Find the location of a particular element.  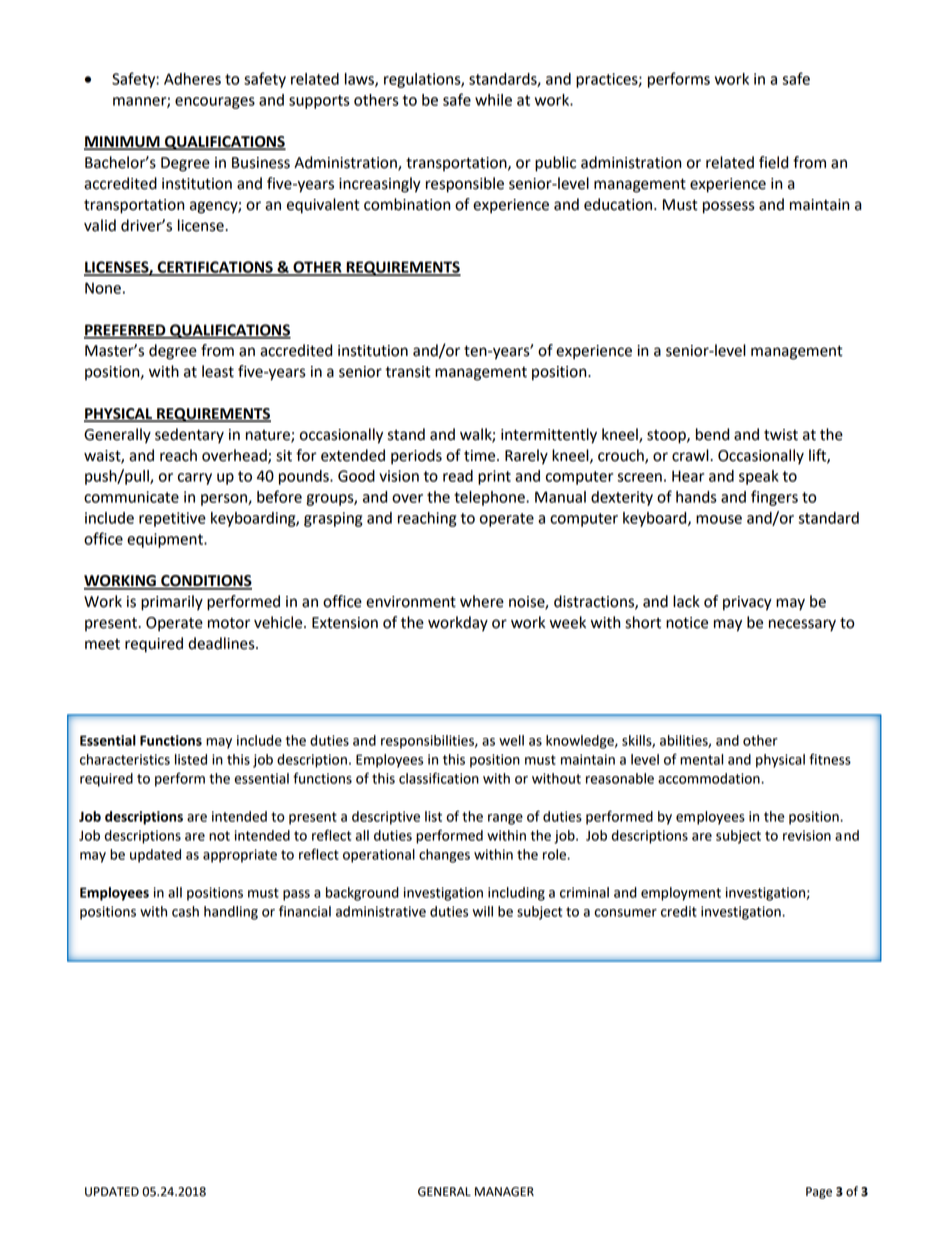

encourages is located at coordinates (215, 103).
